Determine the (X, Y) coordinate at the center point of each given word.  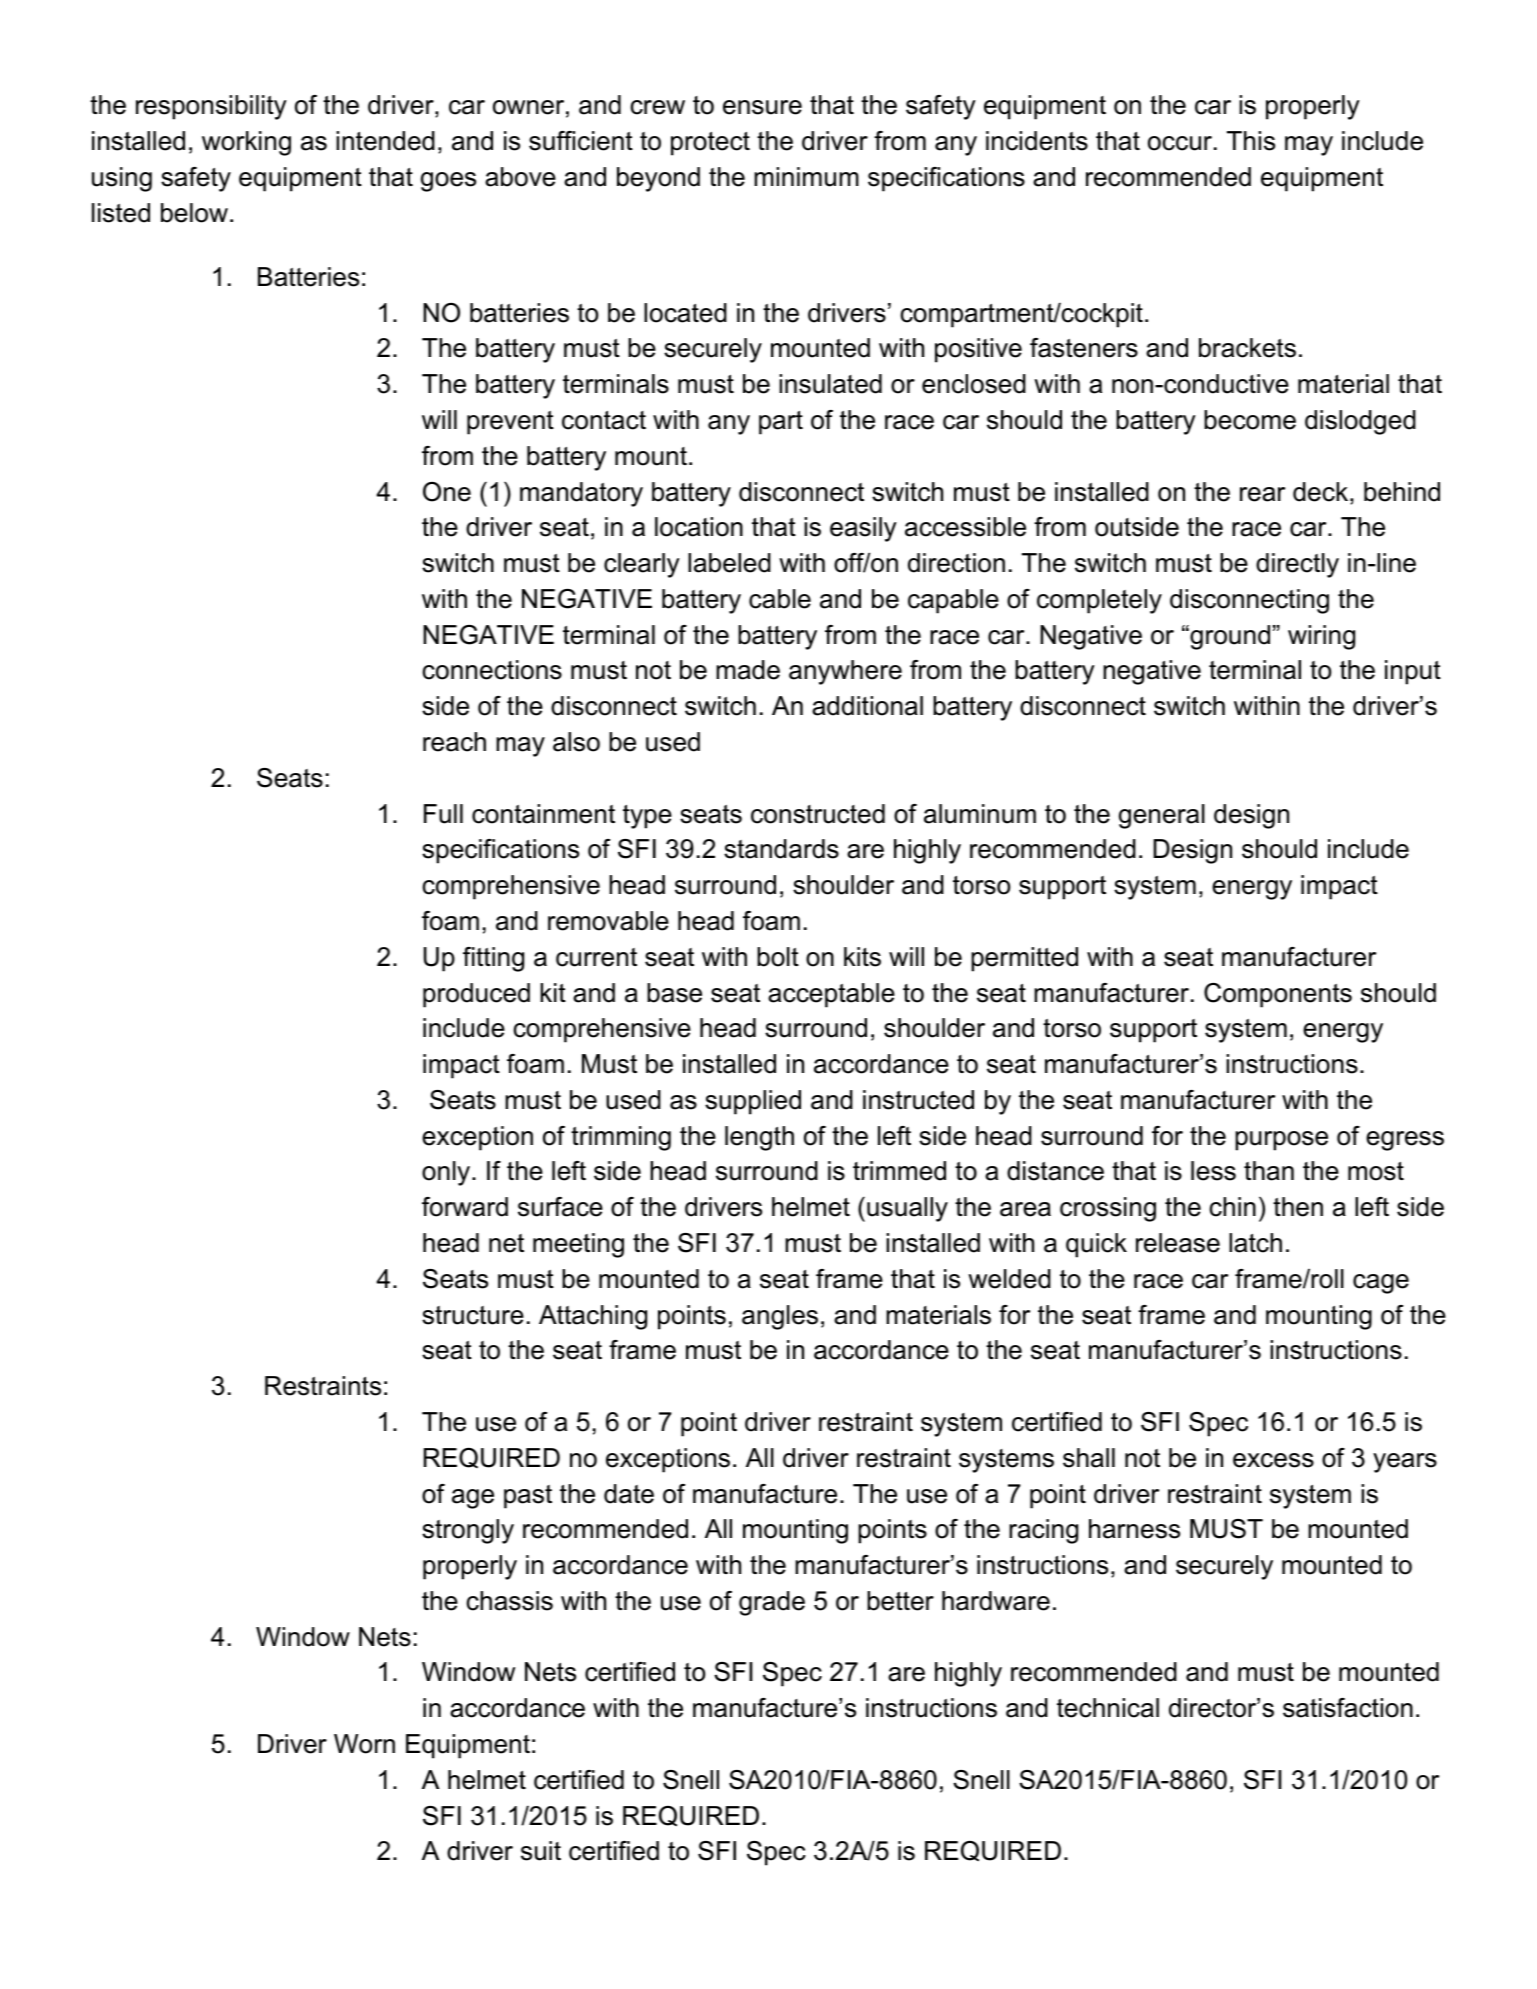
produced (476, 995)
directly (1297, 565)
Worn (364, 1744)
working (246, 143)
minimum (806, 177)
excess (1273, 1460)
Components (1278, 995)
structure (473, 1315)
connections (492, 670)
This (1251, 141)
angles (780, 1317)
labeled (729, 563)
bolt (778, 957)
